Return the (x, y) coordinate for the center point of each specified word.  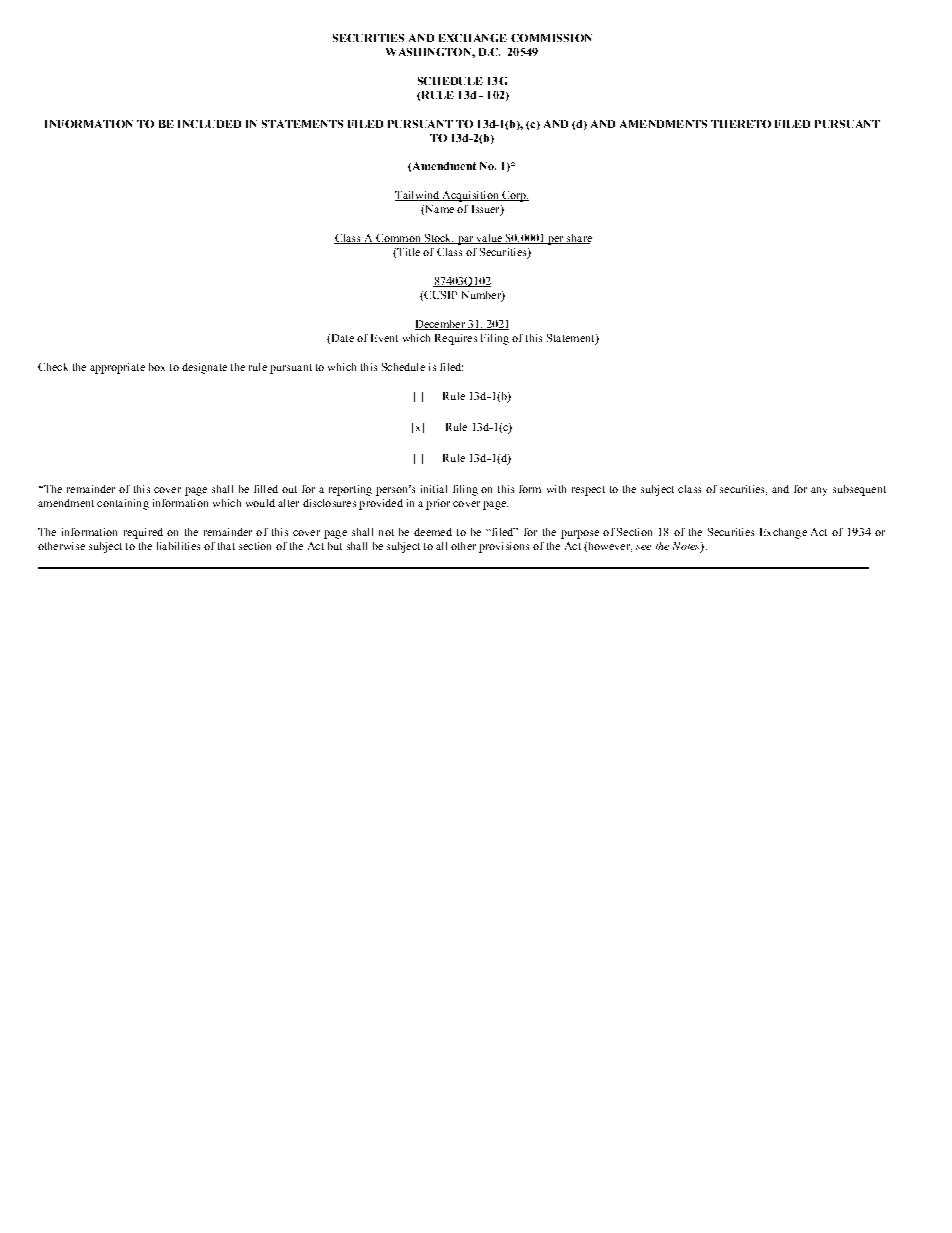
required (143, 533)
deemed (433, 532)
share (578, 239)
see (643, 547)
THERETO (741, 124)
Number (482, 296)
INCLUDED (209, 124)
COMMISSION (551, 38)
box (157, 367)
